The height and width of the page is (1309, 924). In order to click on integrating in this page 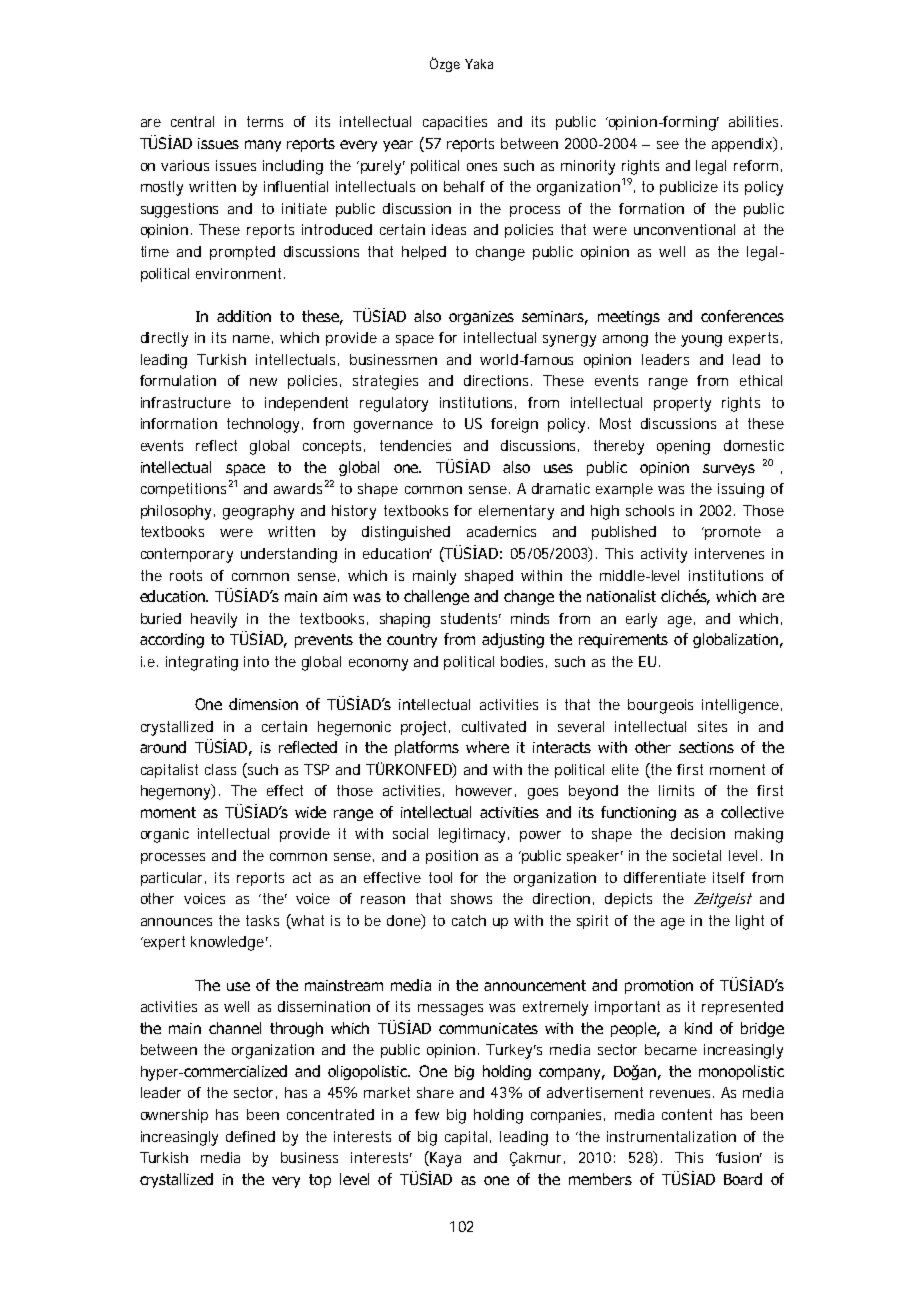, I will do `click(202, 663)`.
